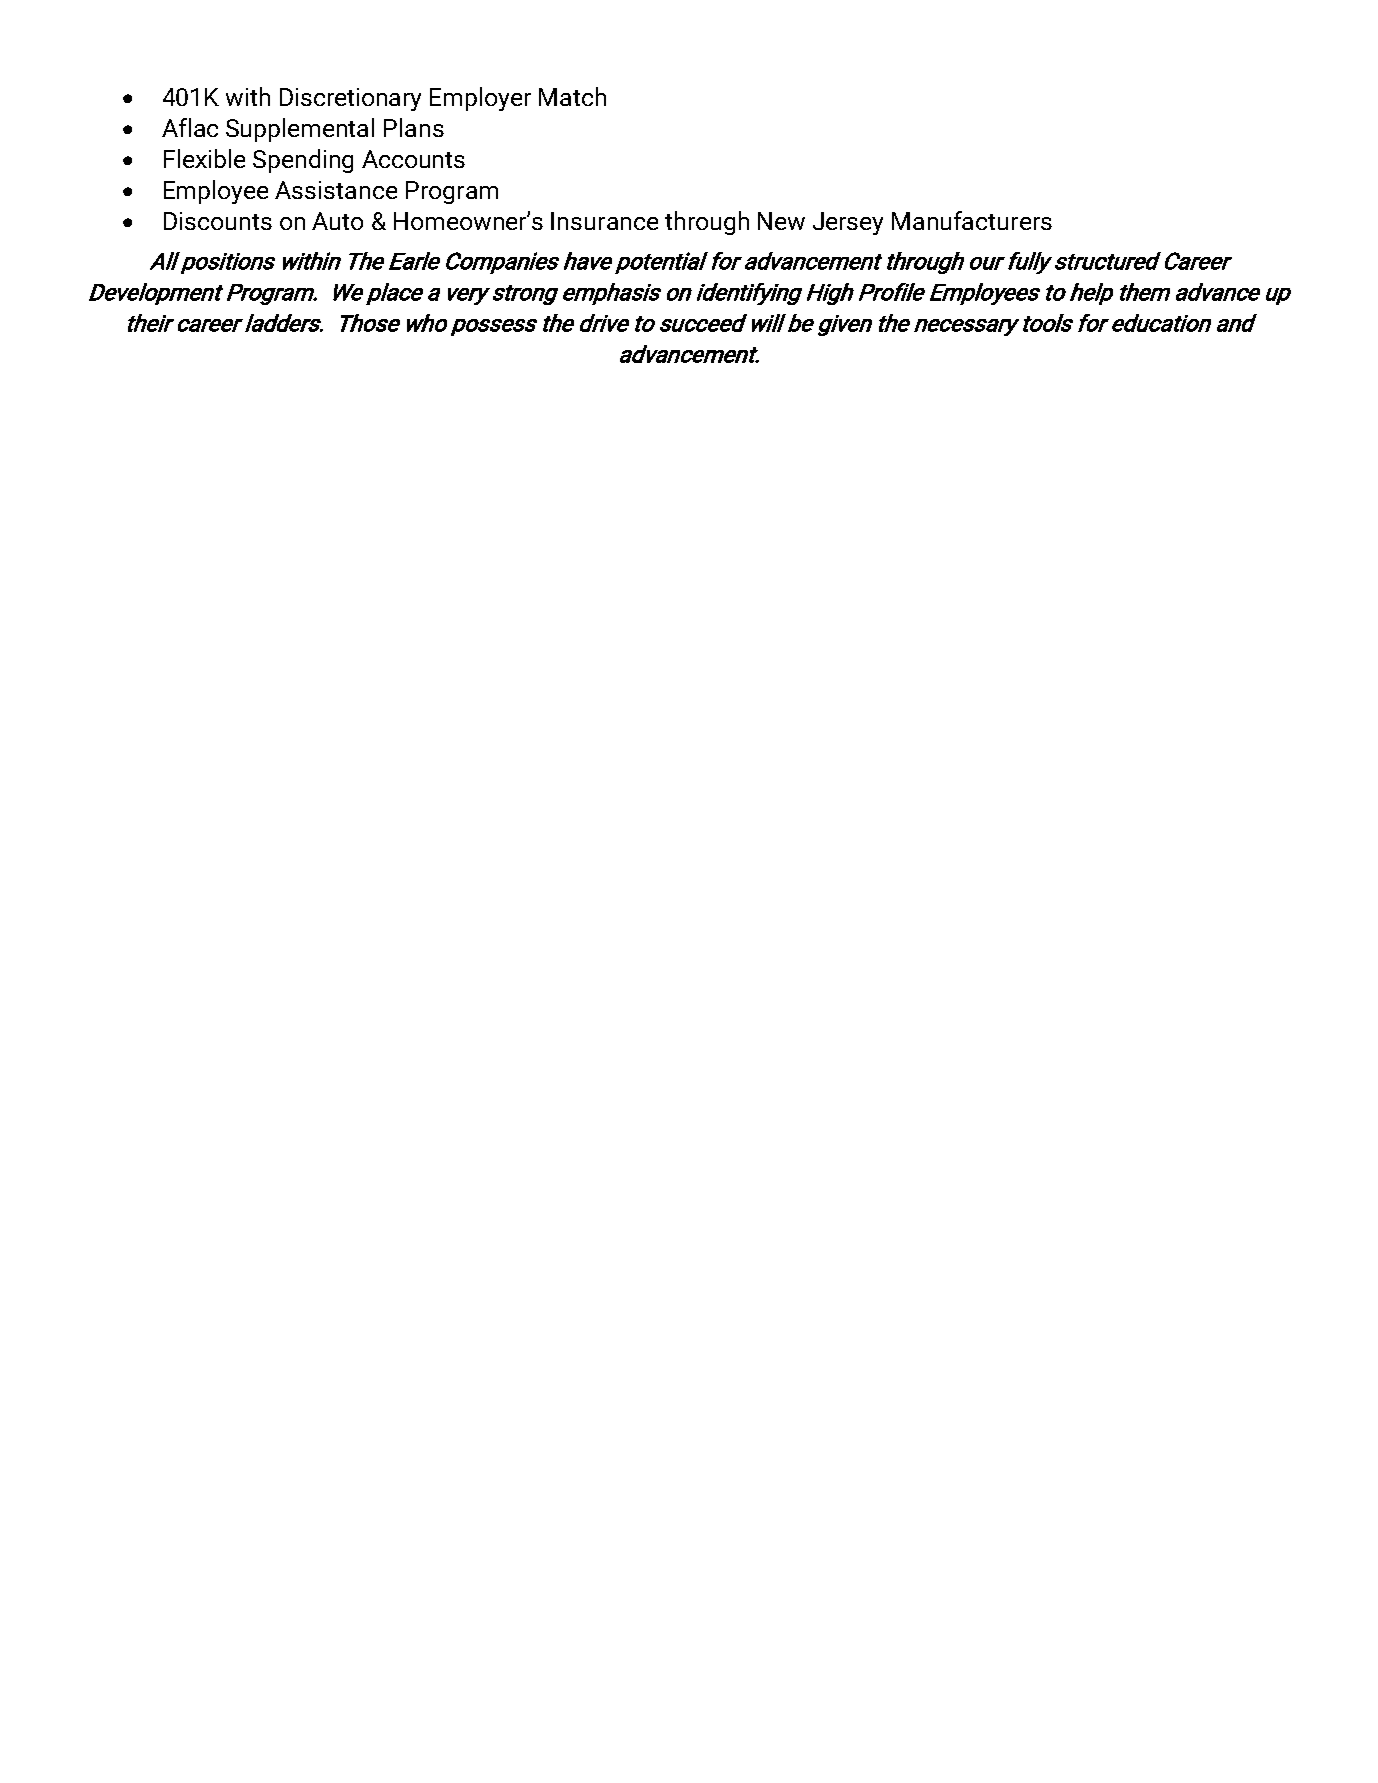 The height and width of the screenshot is (1783, 1378). I want to click on Insurance, so click(604, 221).
